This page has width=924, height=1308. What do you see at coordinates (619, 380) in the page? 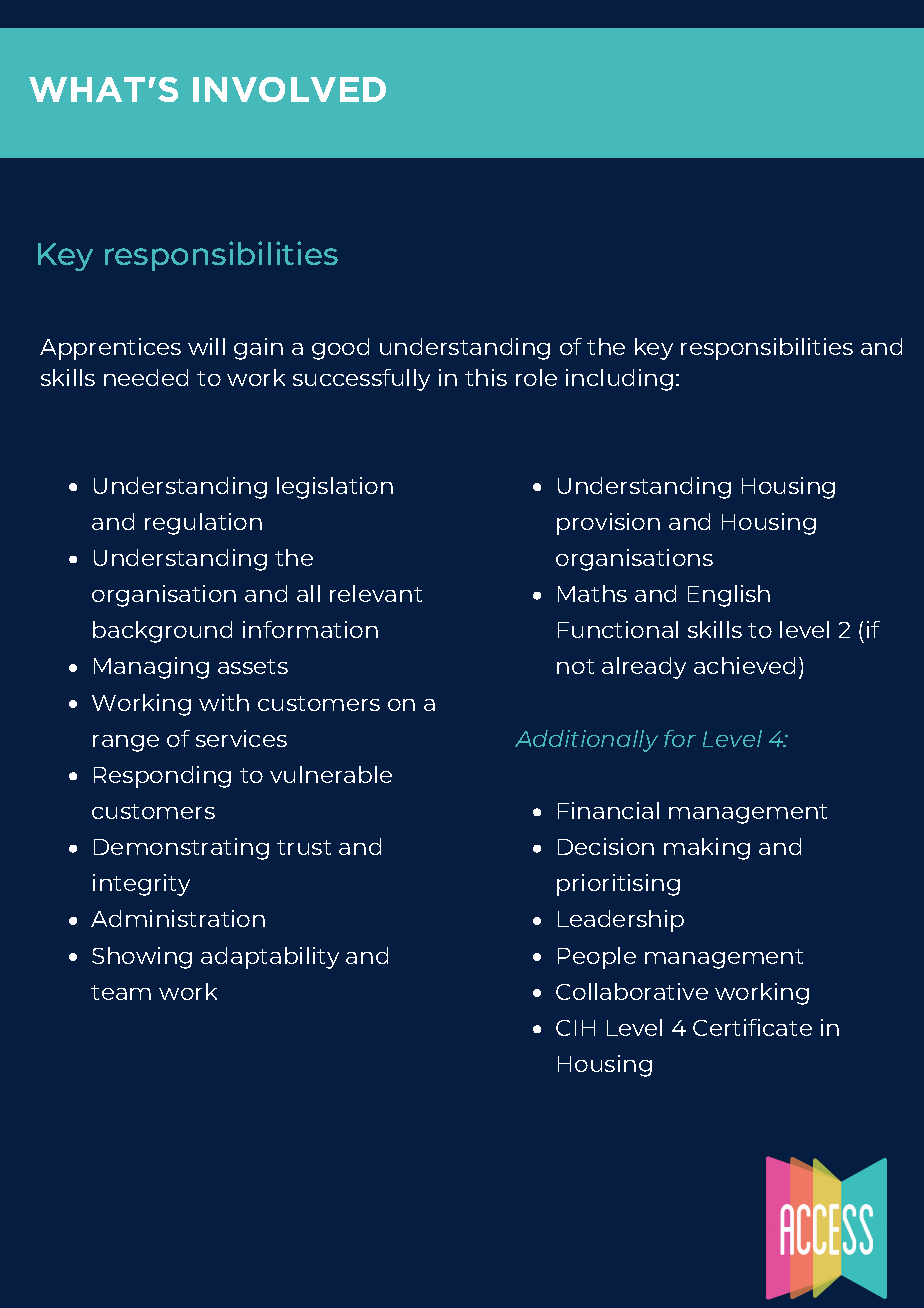
I see `including` at bounding box center [619, 380].
